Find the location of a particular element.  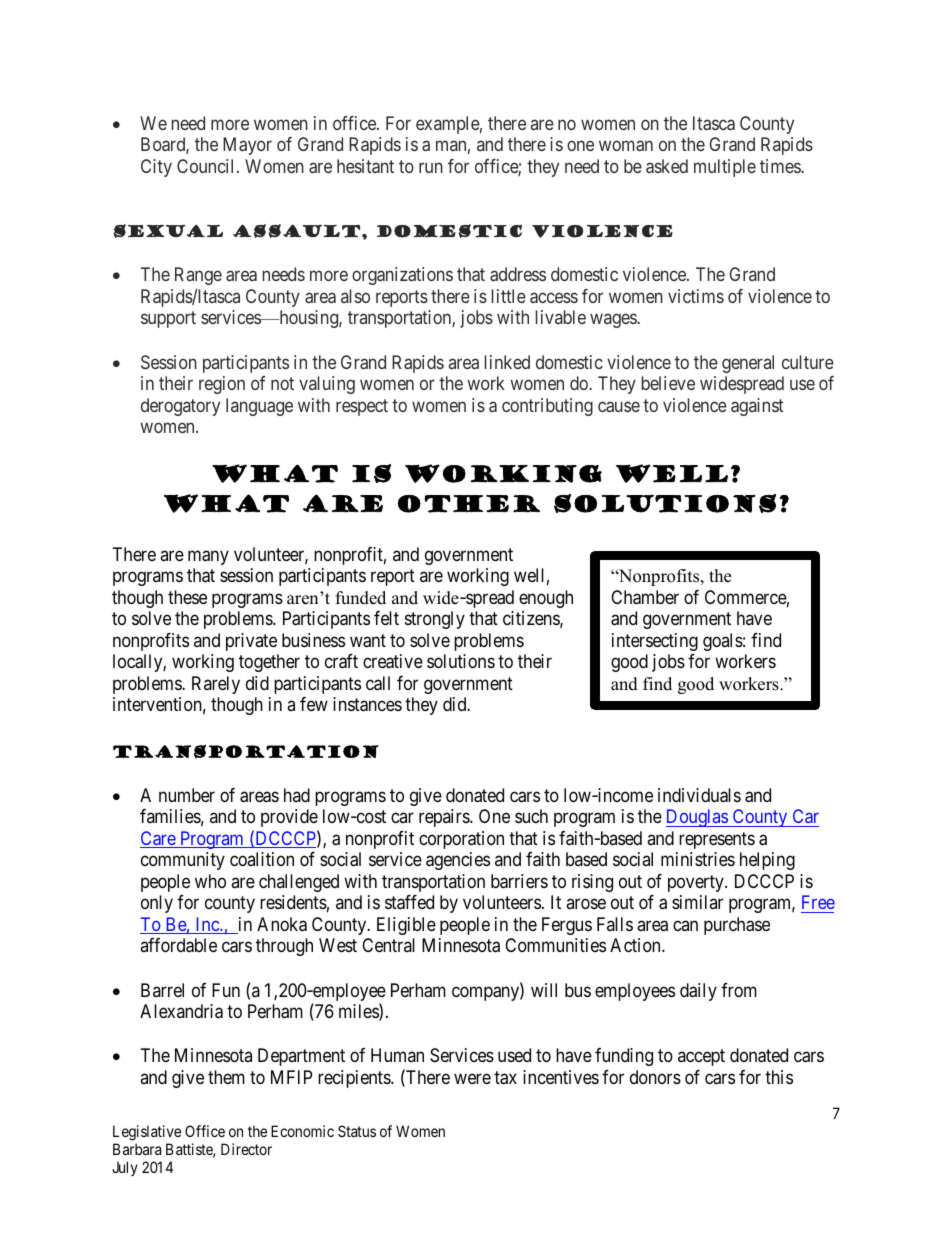

were is located at coordinates (472, 1078).
